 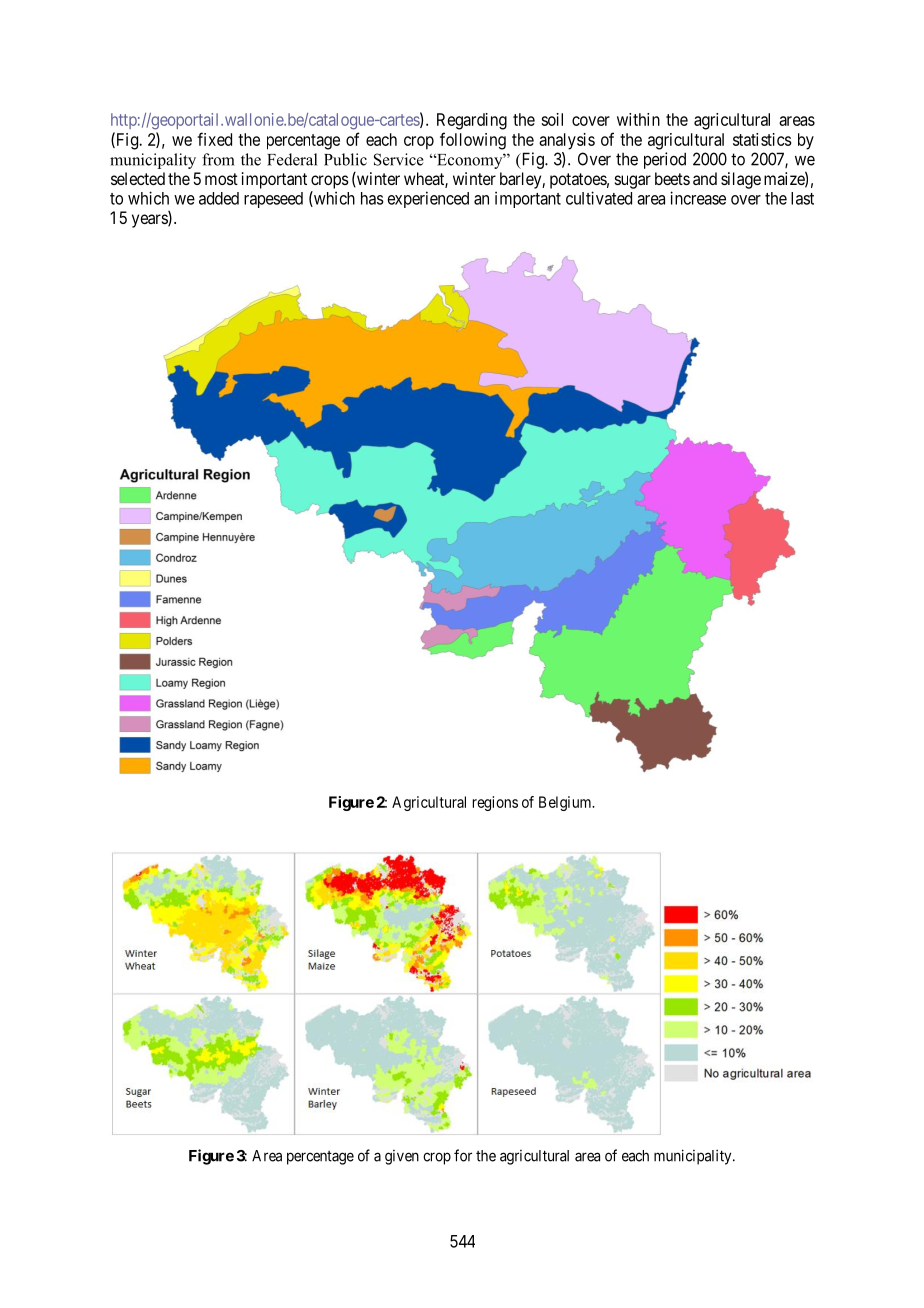 What do you see at coordinates (705, 178) in the screenshot?
I see `and` at bounding box center [705, 178].
